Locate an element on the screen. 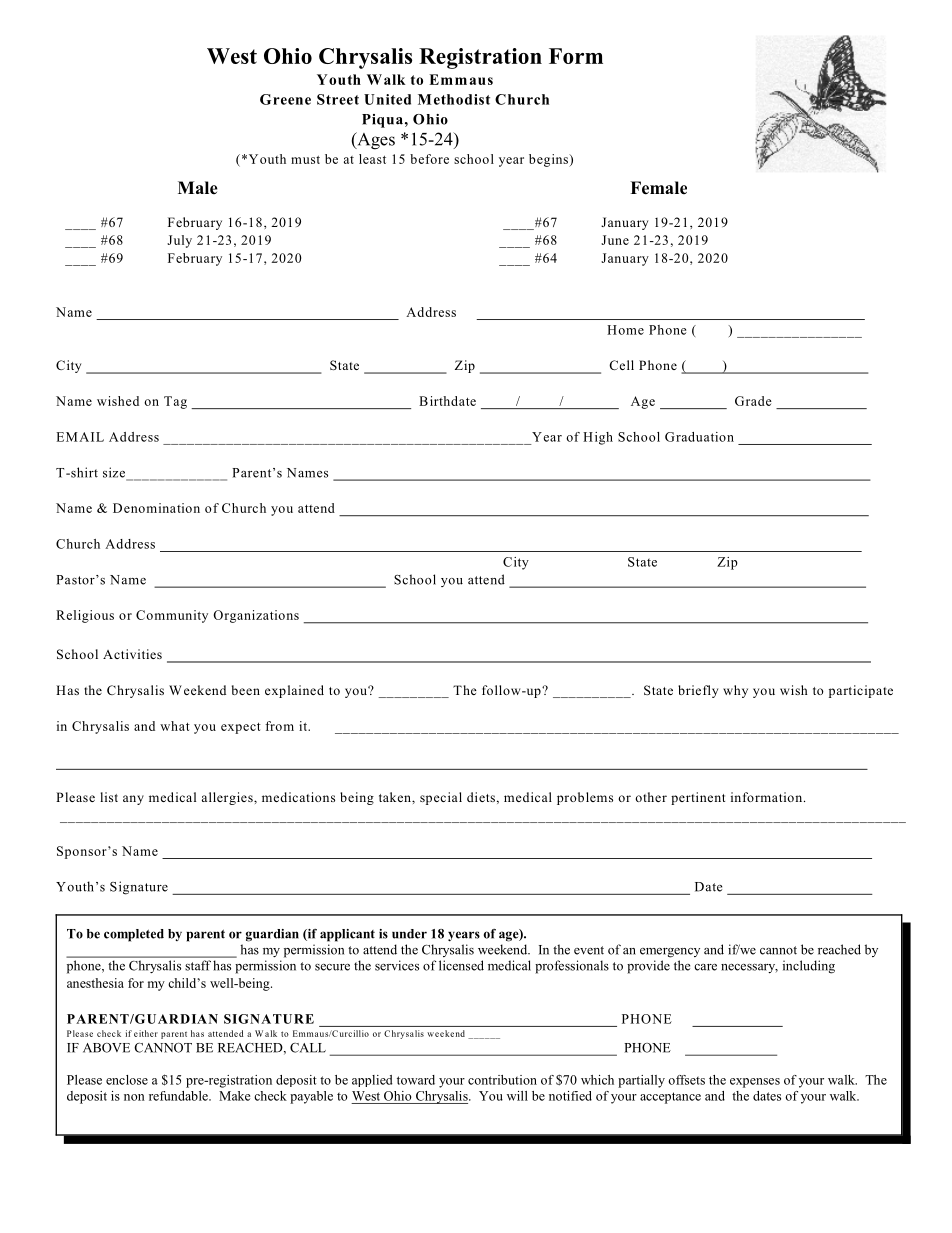 The height and width of the screenshot is (1233, 952). Methodist is located at coordinates (454, 99).
